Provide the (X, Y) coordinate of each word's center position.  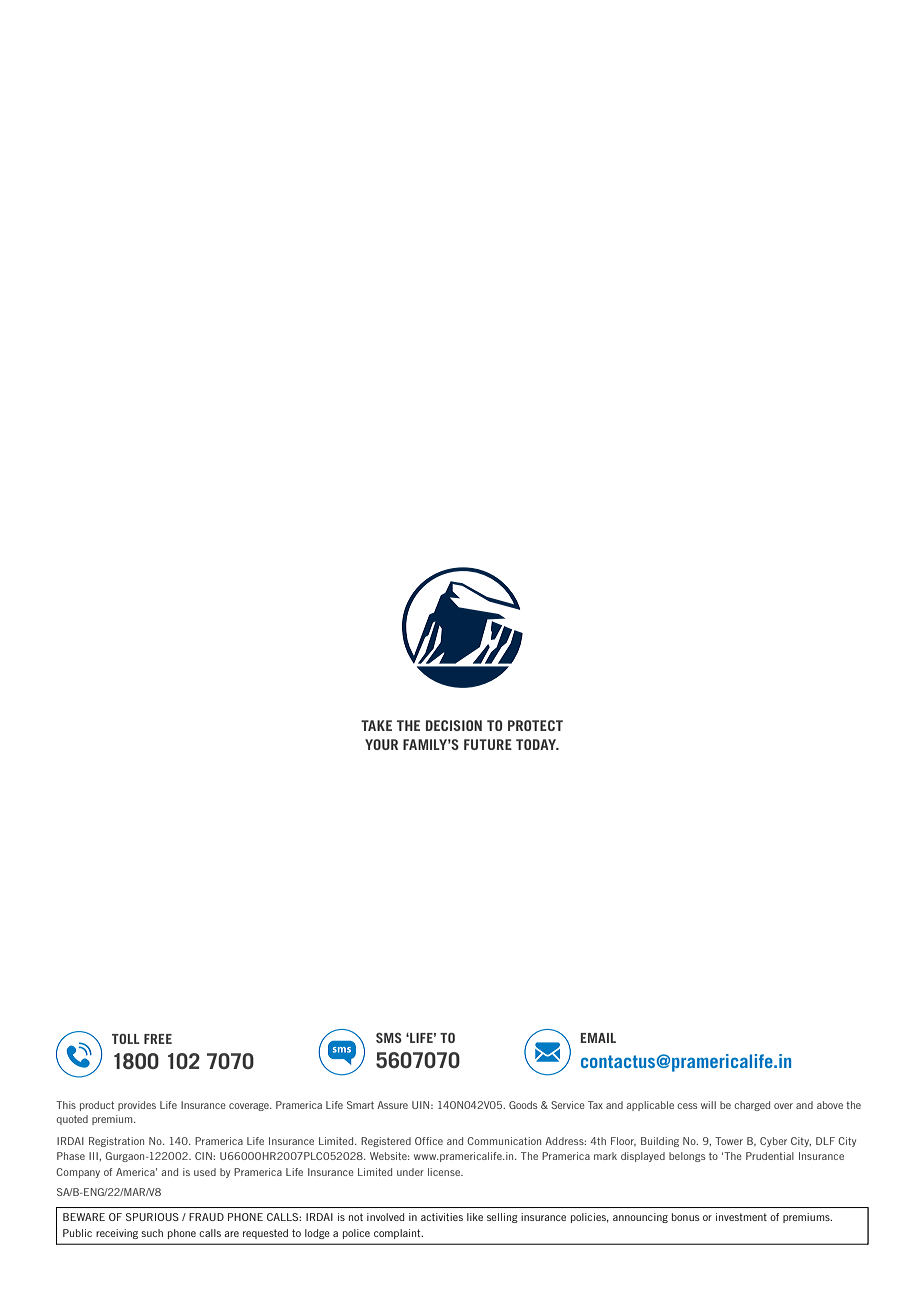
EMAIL (598, 1038)
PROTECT (535, 725)
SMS (389, 1038)
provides (137, 1106)
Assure (392, 1105)
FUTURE (488, 744)
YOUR (381, 744)
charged (752, 1106)
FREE (158, 1039)
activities (442, 1217)
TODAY (537, 744)
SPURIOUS (152, 1217)
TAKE (376, 725)
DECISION (454, 725)
